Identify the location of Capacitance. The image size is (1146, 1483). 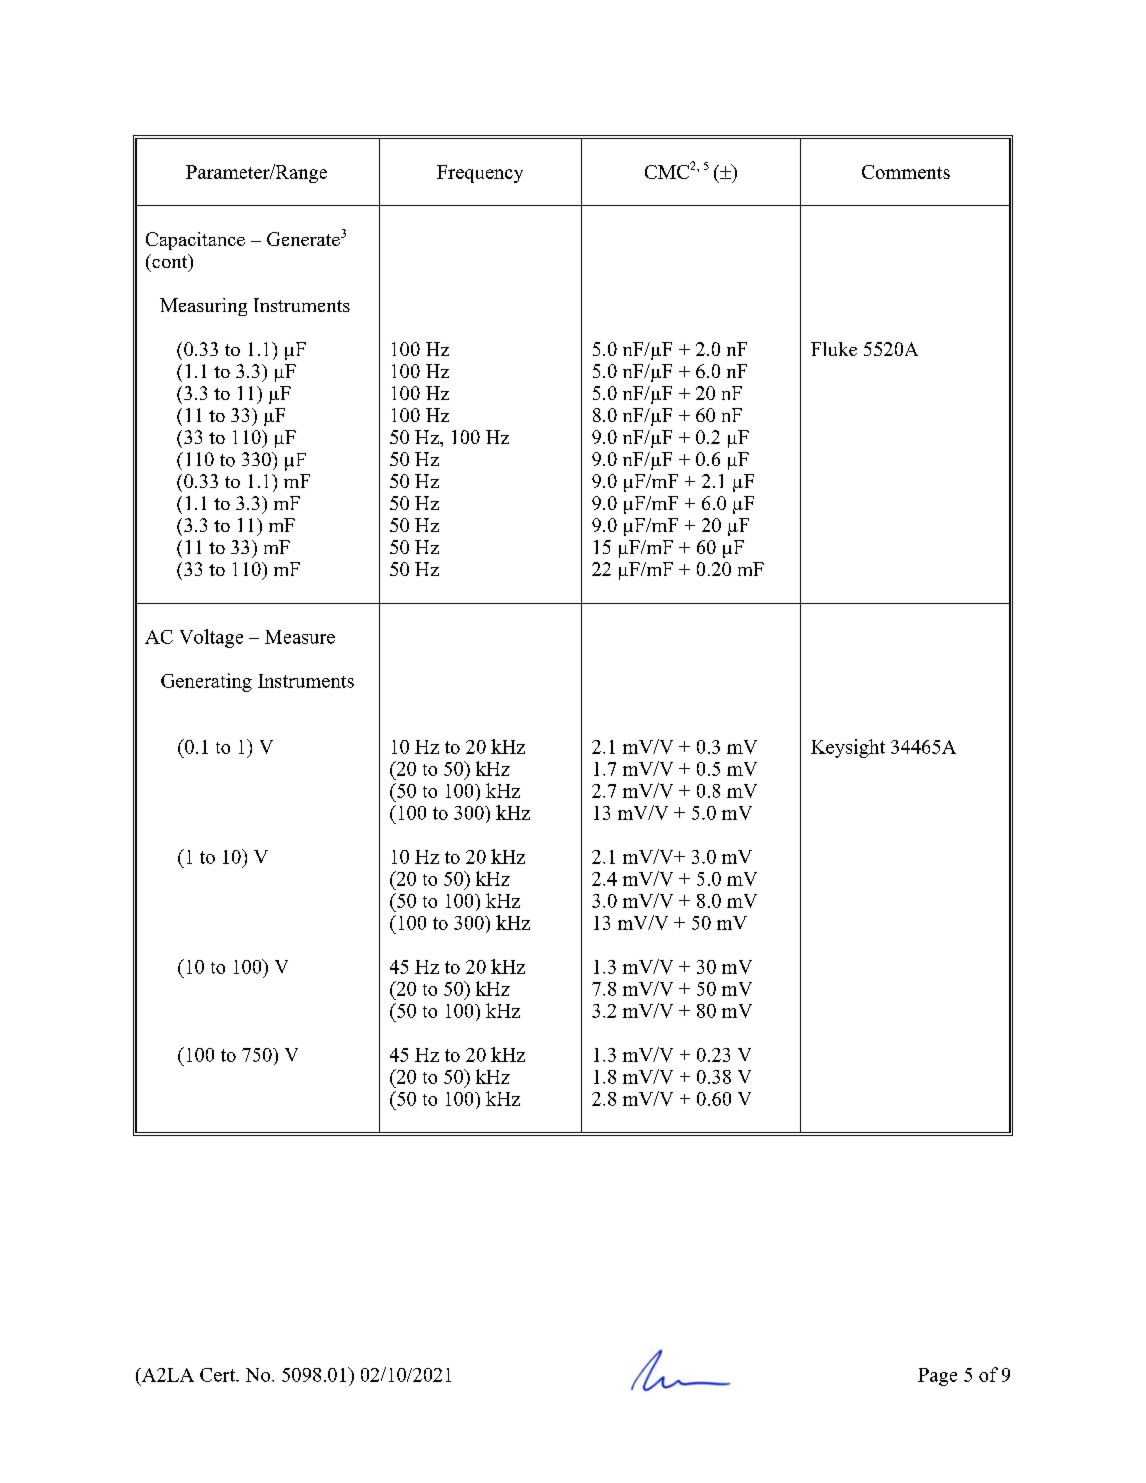
(195, 241).
